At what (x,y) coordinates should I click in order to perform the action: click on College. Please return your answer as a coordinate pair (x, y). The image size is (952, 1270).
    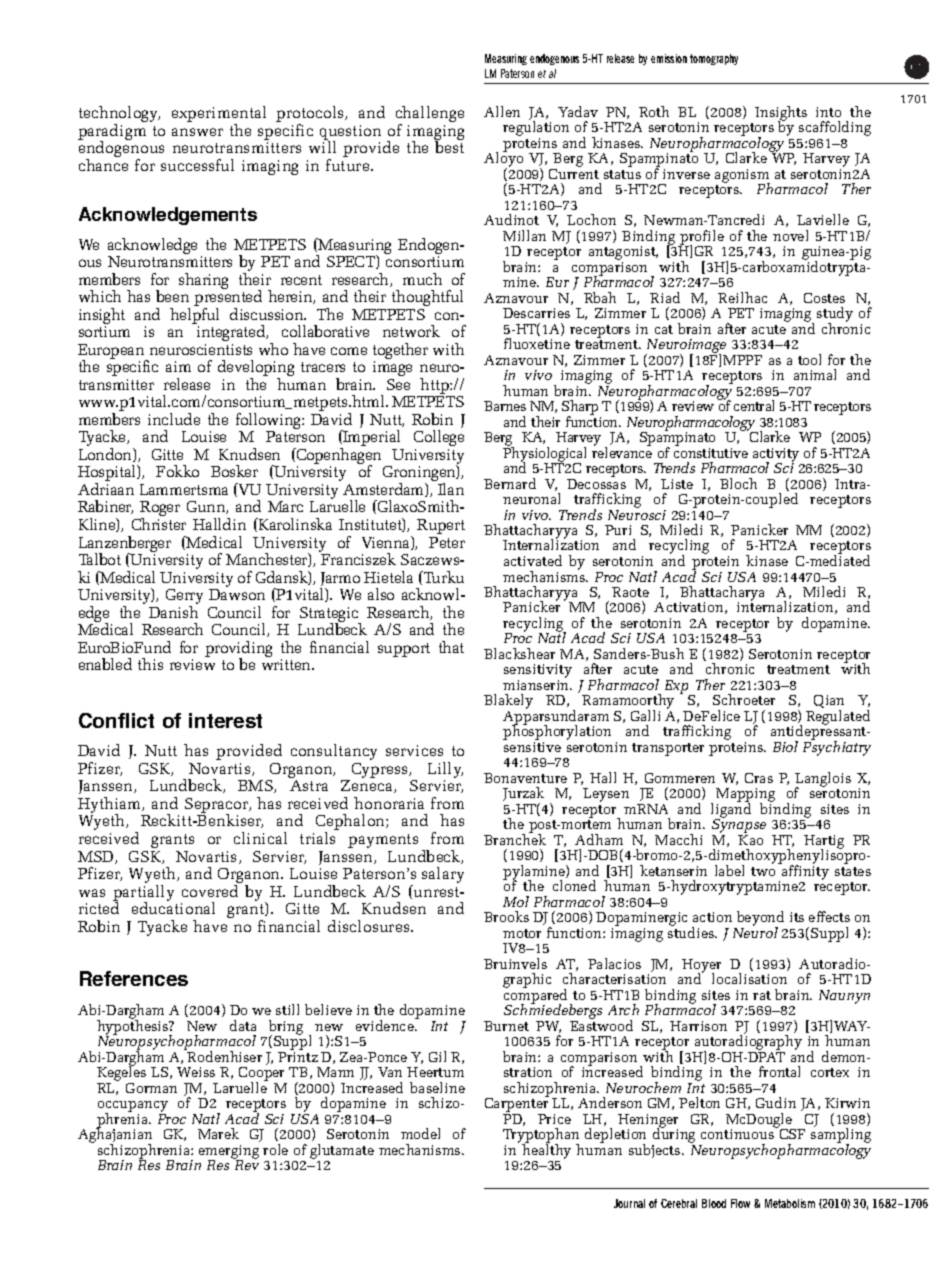
    Looking at the image, I should click on (439, 438).
